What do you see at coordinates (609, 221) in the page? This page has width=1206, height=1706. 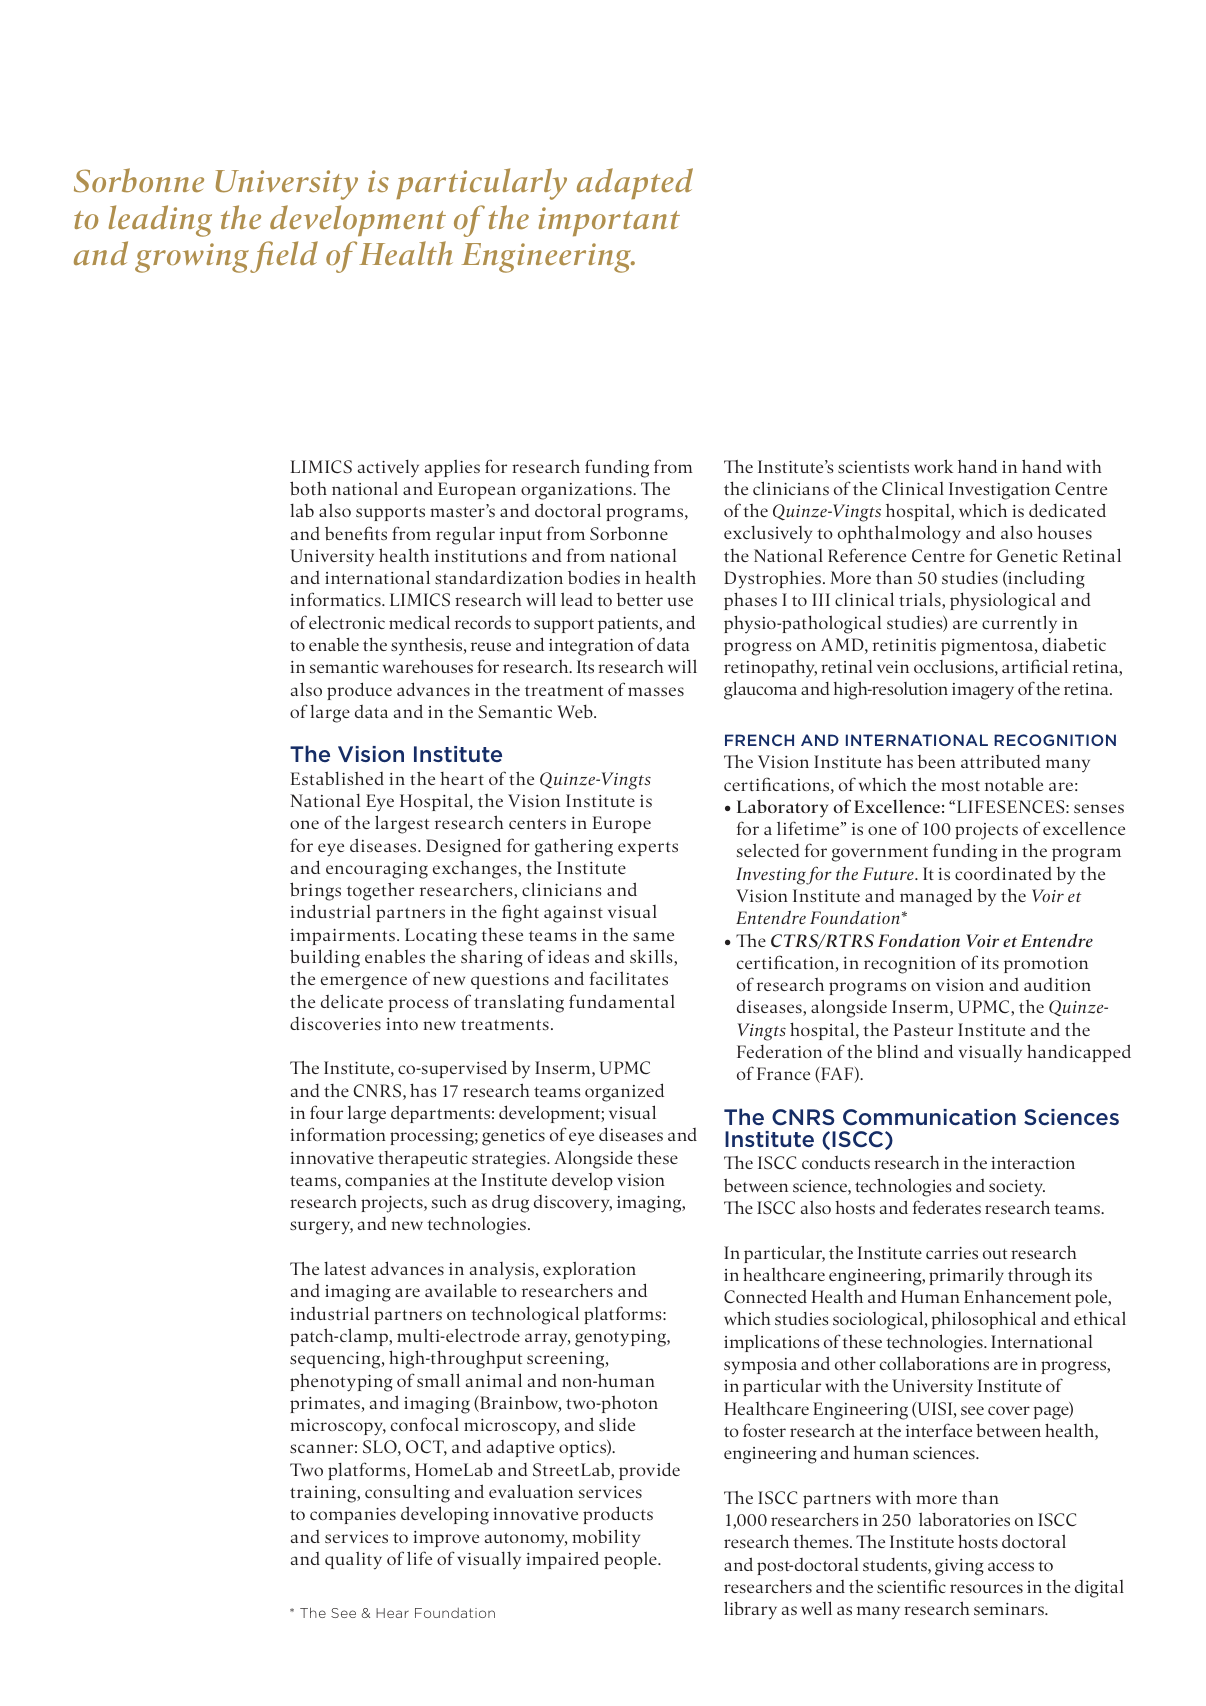 I see `important` at bounding box center [609, 221].
